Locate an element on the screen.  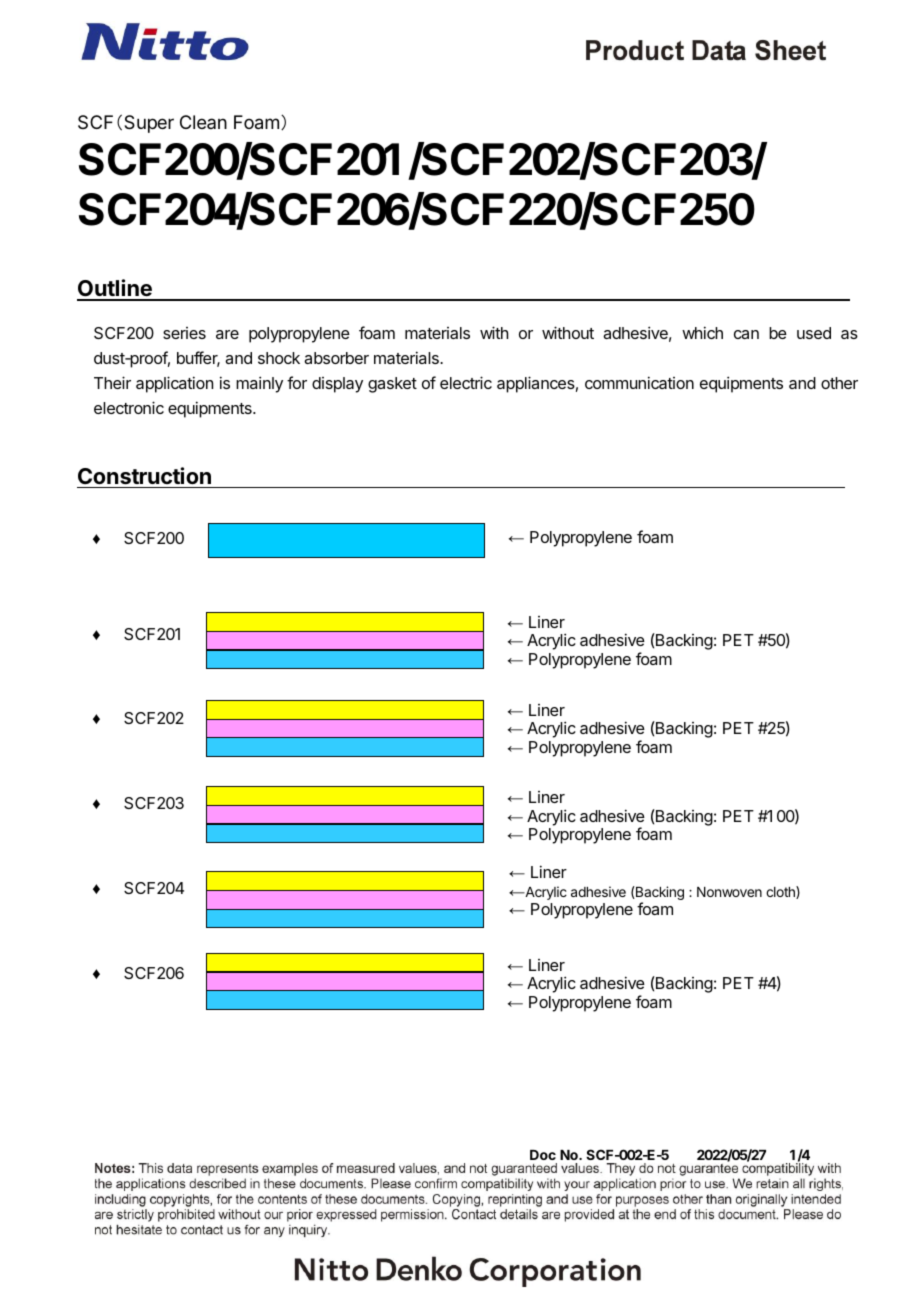
Clean is located at coordinates (203, 122).
